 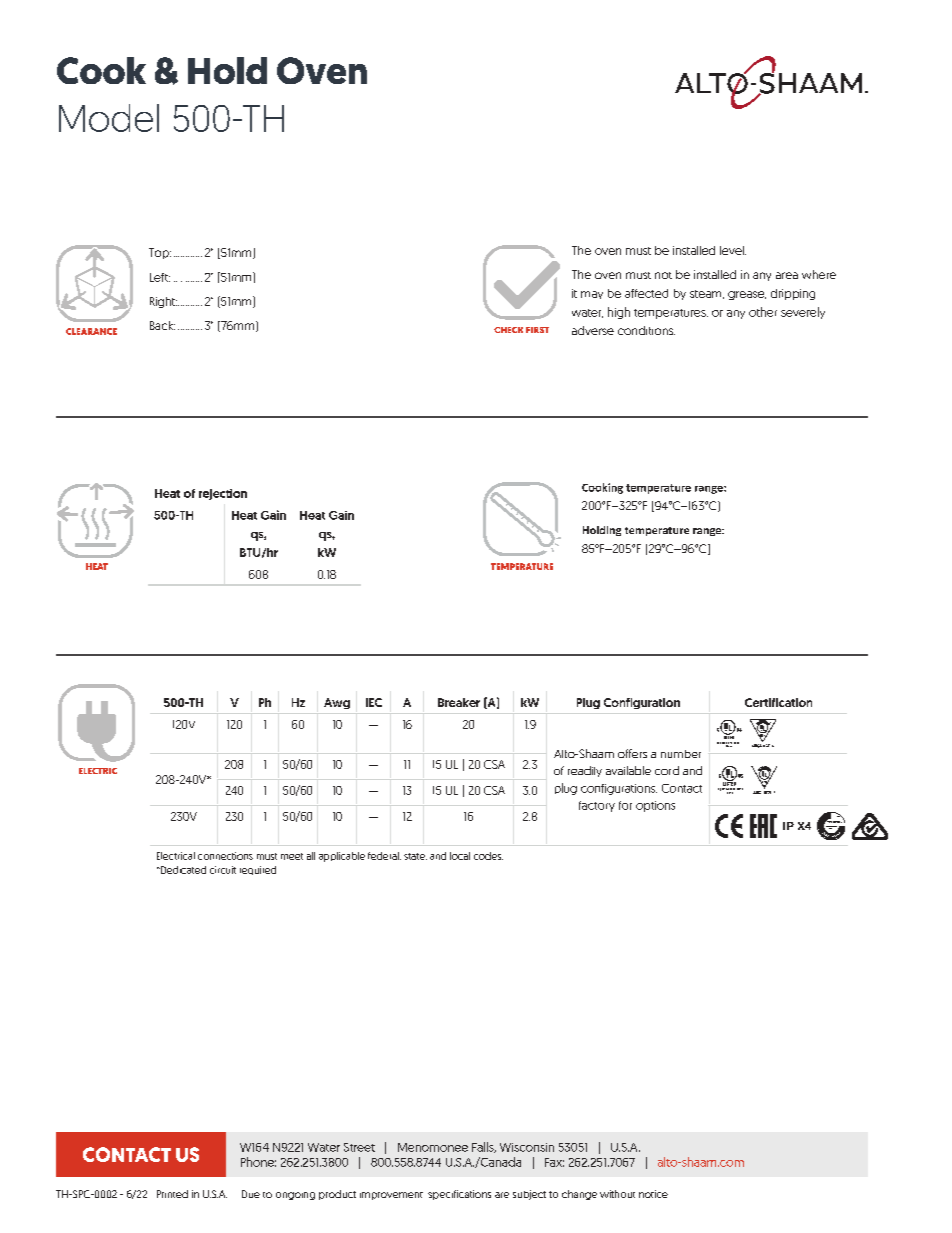 What do you see at coordinates (592, 295) in the image?
I see `may` at bounding box center [592, 295].
